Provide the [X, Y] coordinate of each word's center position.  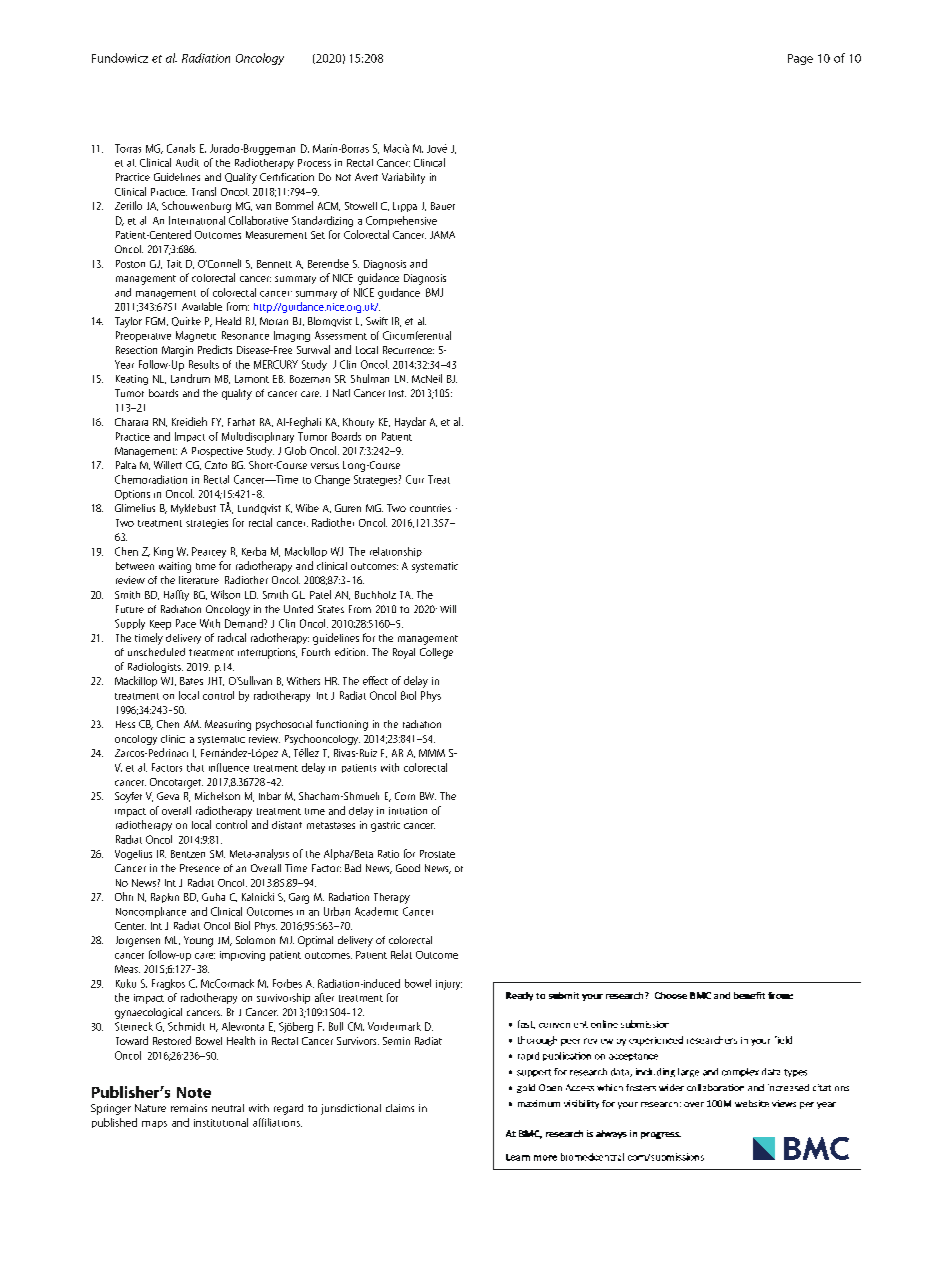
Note [194, 1092]
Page [800, 59]
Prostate [437, 854]
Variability [403, 178]
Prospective [217, 452]
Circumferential [417, 335]
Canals [181, 148]
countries [430, 508]
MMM [432, 753]
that [195, 767]
